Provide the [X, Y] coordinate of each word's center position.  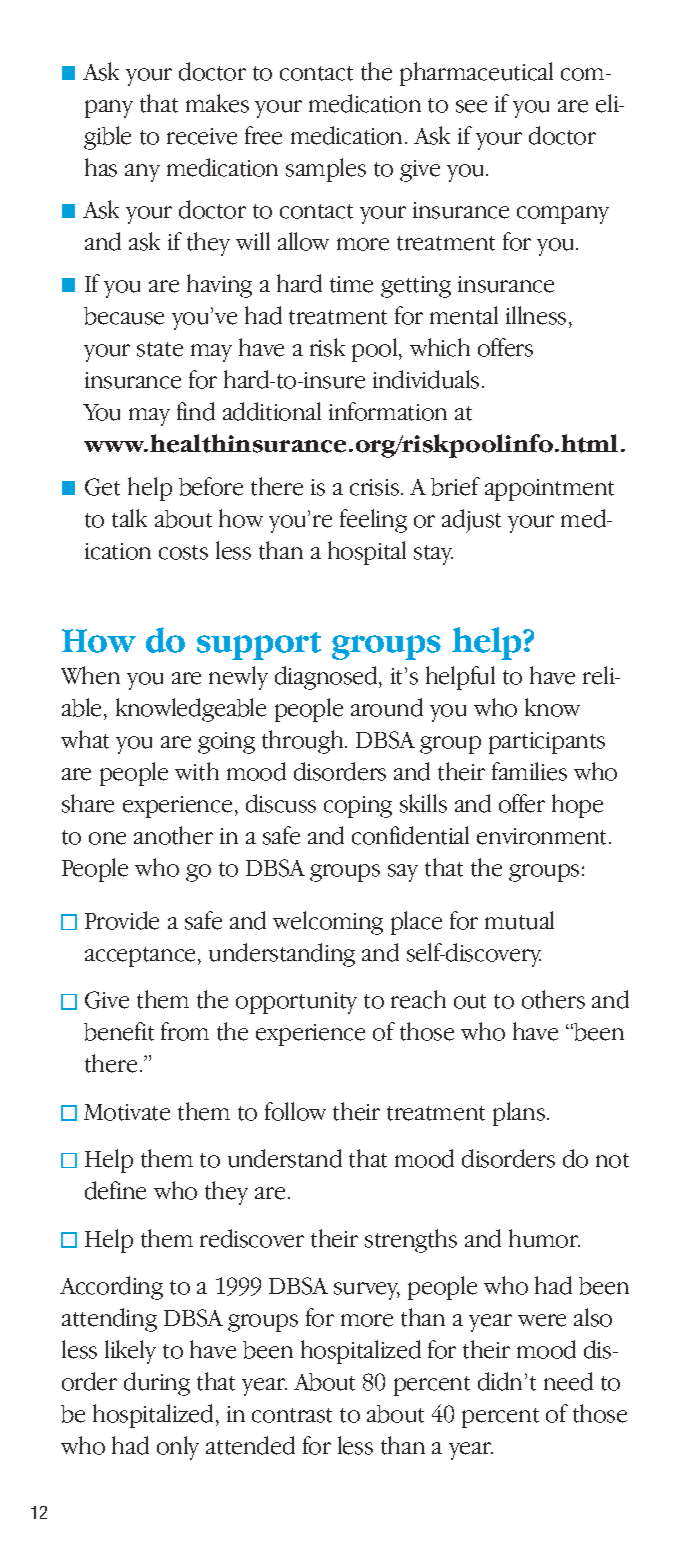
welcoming [328, 923]
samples [326, 170]
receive [202, 136]
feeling [373, 521]
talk [129, 518]
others [553, 999]
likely [130, 1352]
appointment [549, 490]
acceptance [142, 957]
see [471, 106]
